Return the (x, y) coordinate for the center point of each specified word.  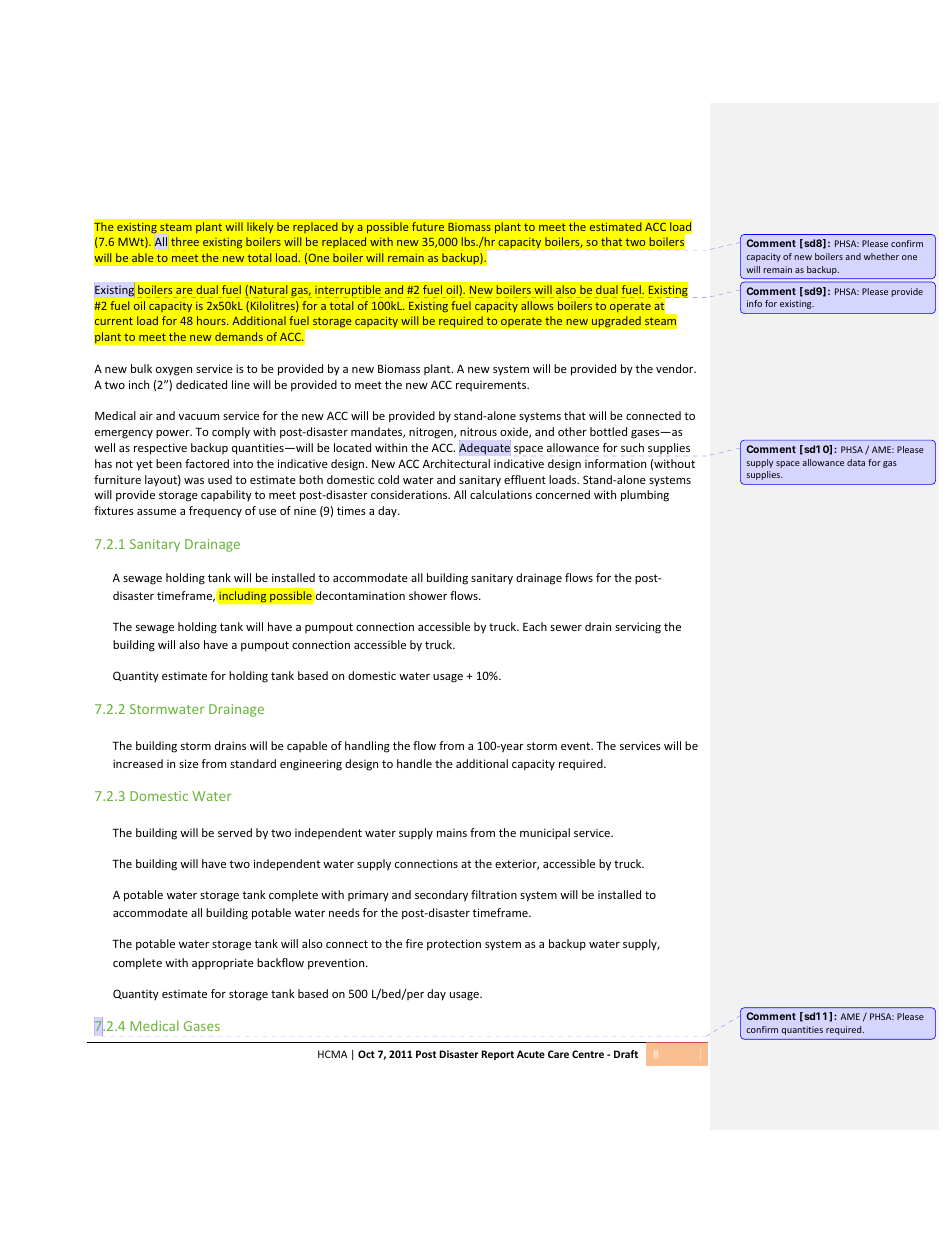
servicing (638, 628)
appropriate (223, 964)
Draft (626, 1054)
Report (497, 1055)
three (185, 241)
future (428, 226)
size (188, 763)
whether (881, 256)
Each (535, 626)
